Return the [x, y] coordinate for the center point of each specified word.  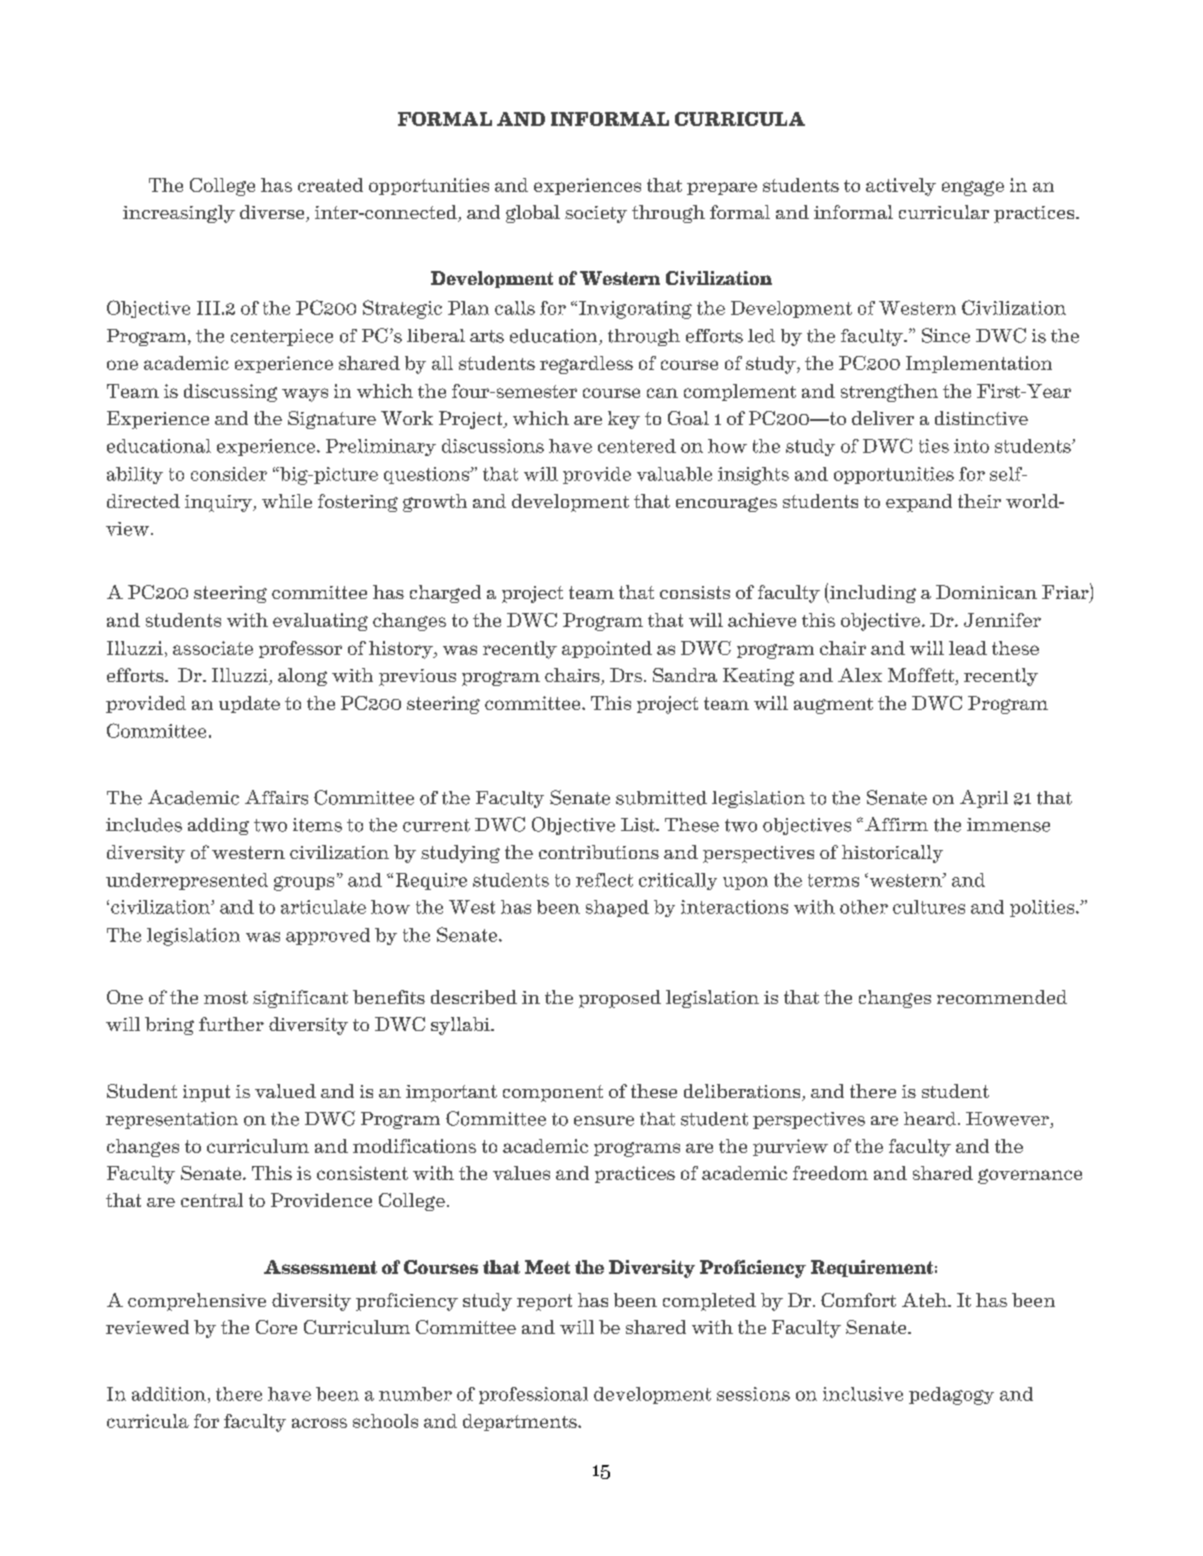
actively [901, 187]
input [206, 1093]
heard [930, 1119]
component [553, 1093]
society [596, 214]
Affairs [276, 797]
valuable [674, 474]
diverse [273, 213]
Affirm [896, 824]
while [287, 501]
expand [919, 503]
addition [169, 1394]
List [639, 825]
